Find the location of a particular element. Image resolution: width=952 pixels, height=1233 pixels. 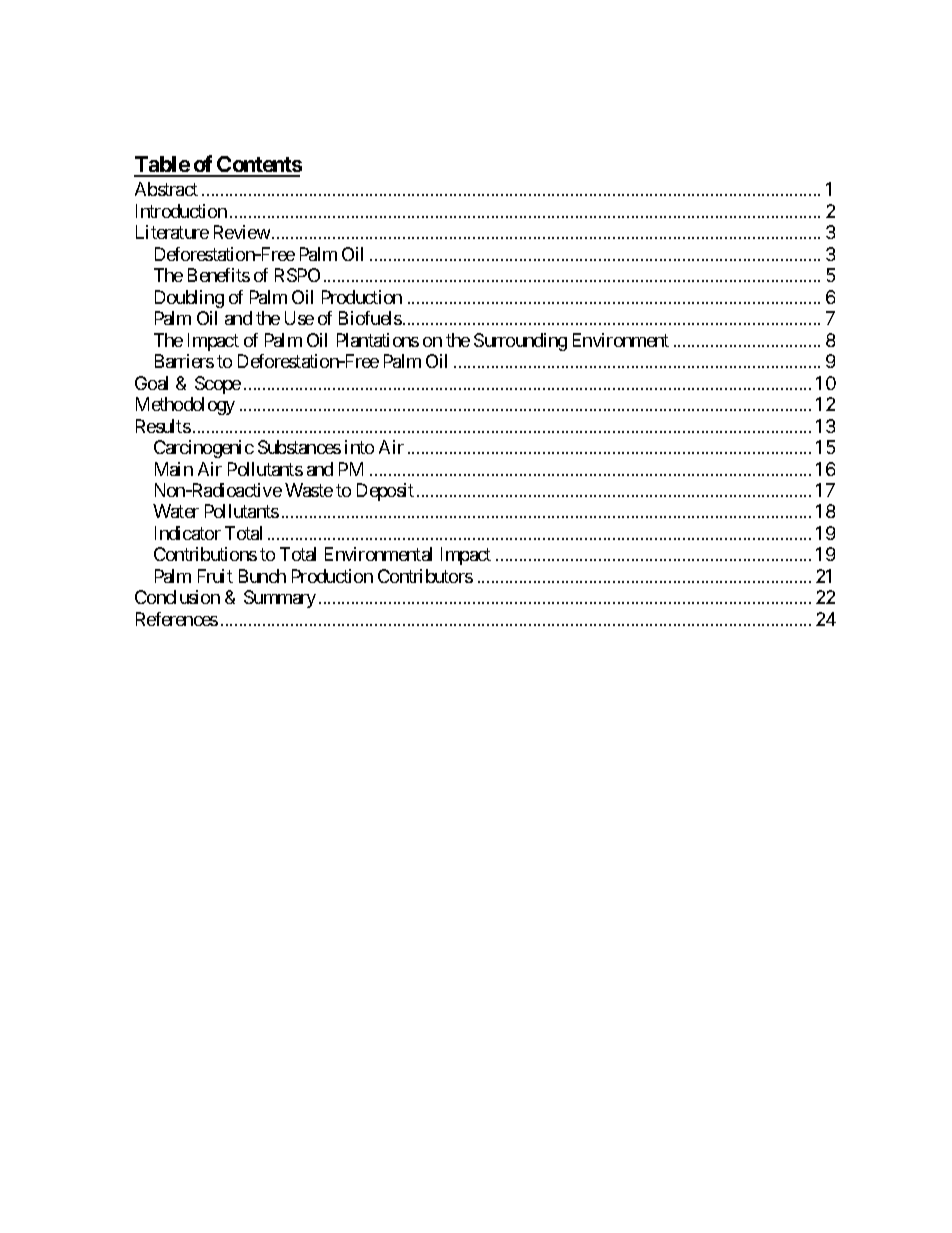

Bunch is located at coordinates (262, 576).
